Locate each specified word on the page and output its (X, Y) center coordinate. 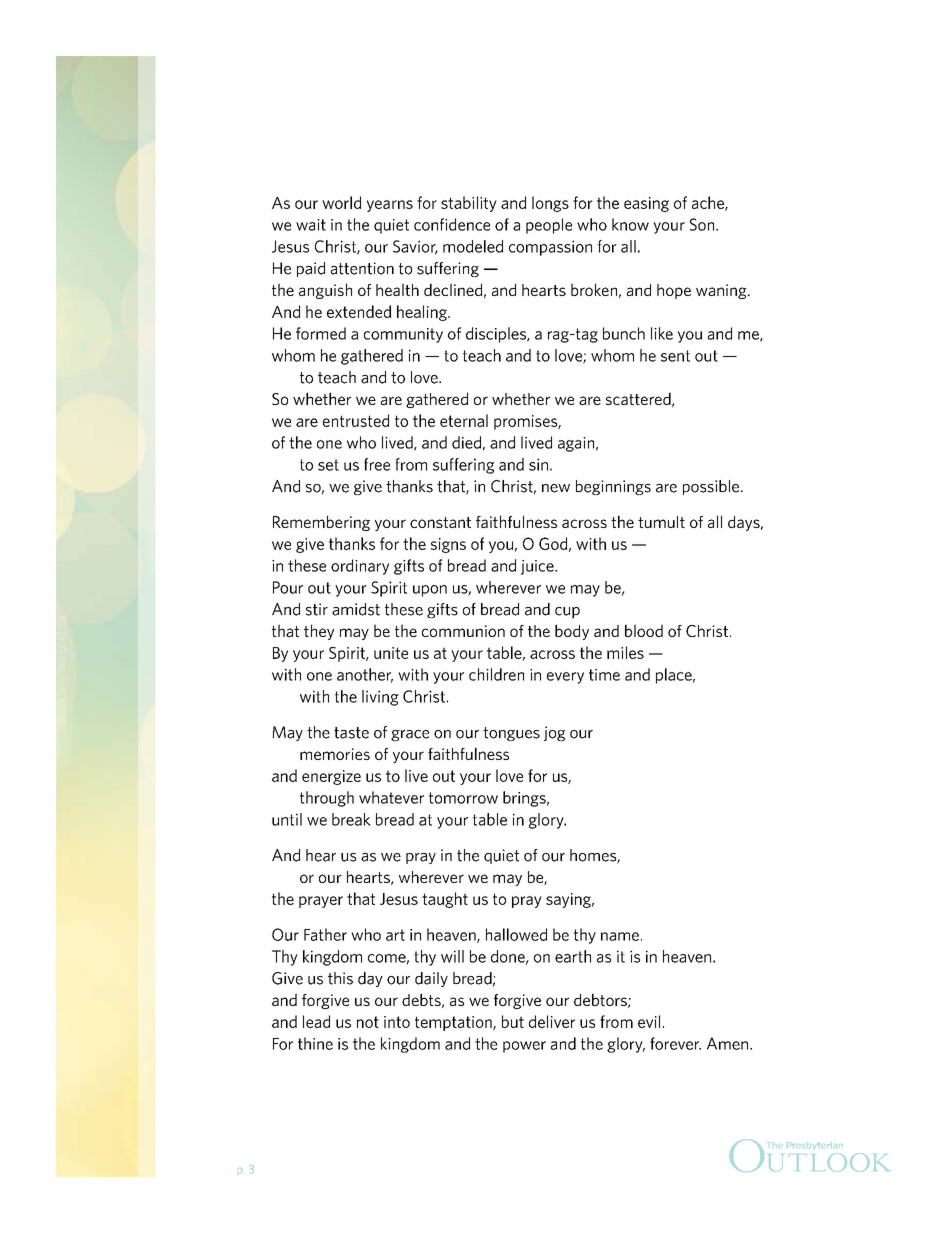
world (341, 202)
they (319, 632)
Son (703, 224)
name (620, 936)
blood (644, 630)
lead (316, 1021)
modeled (473, 246)
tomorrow (463, 798)
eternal (464, 420)
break (351, 819)
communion (463, 631)
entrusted (356, 420)
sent (675, 356)
